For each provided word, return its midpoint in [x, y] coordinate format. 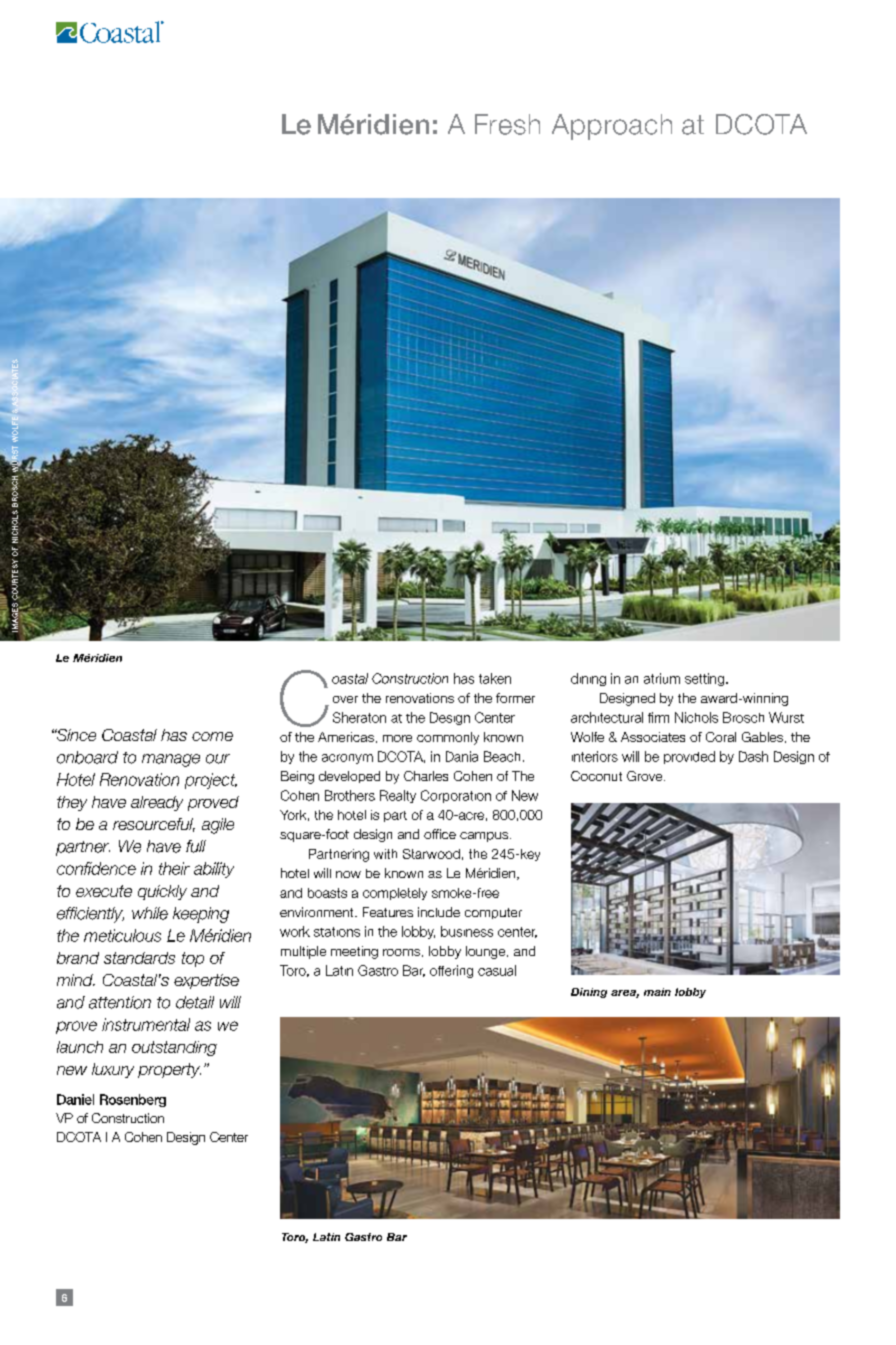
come [212, 736]
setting [706, 679]
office [440, 834]
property [169, 1070]
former [515, 698]
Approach [612, 127]
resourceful [154, 825]
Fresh [507, 124]
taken [495, 678]
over [345, 699]
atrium [662, 678]
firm [658, 717]
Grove [646, 776]
